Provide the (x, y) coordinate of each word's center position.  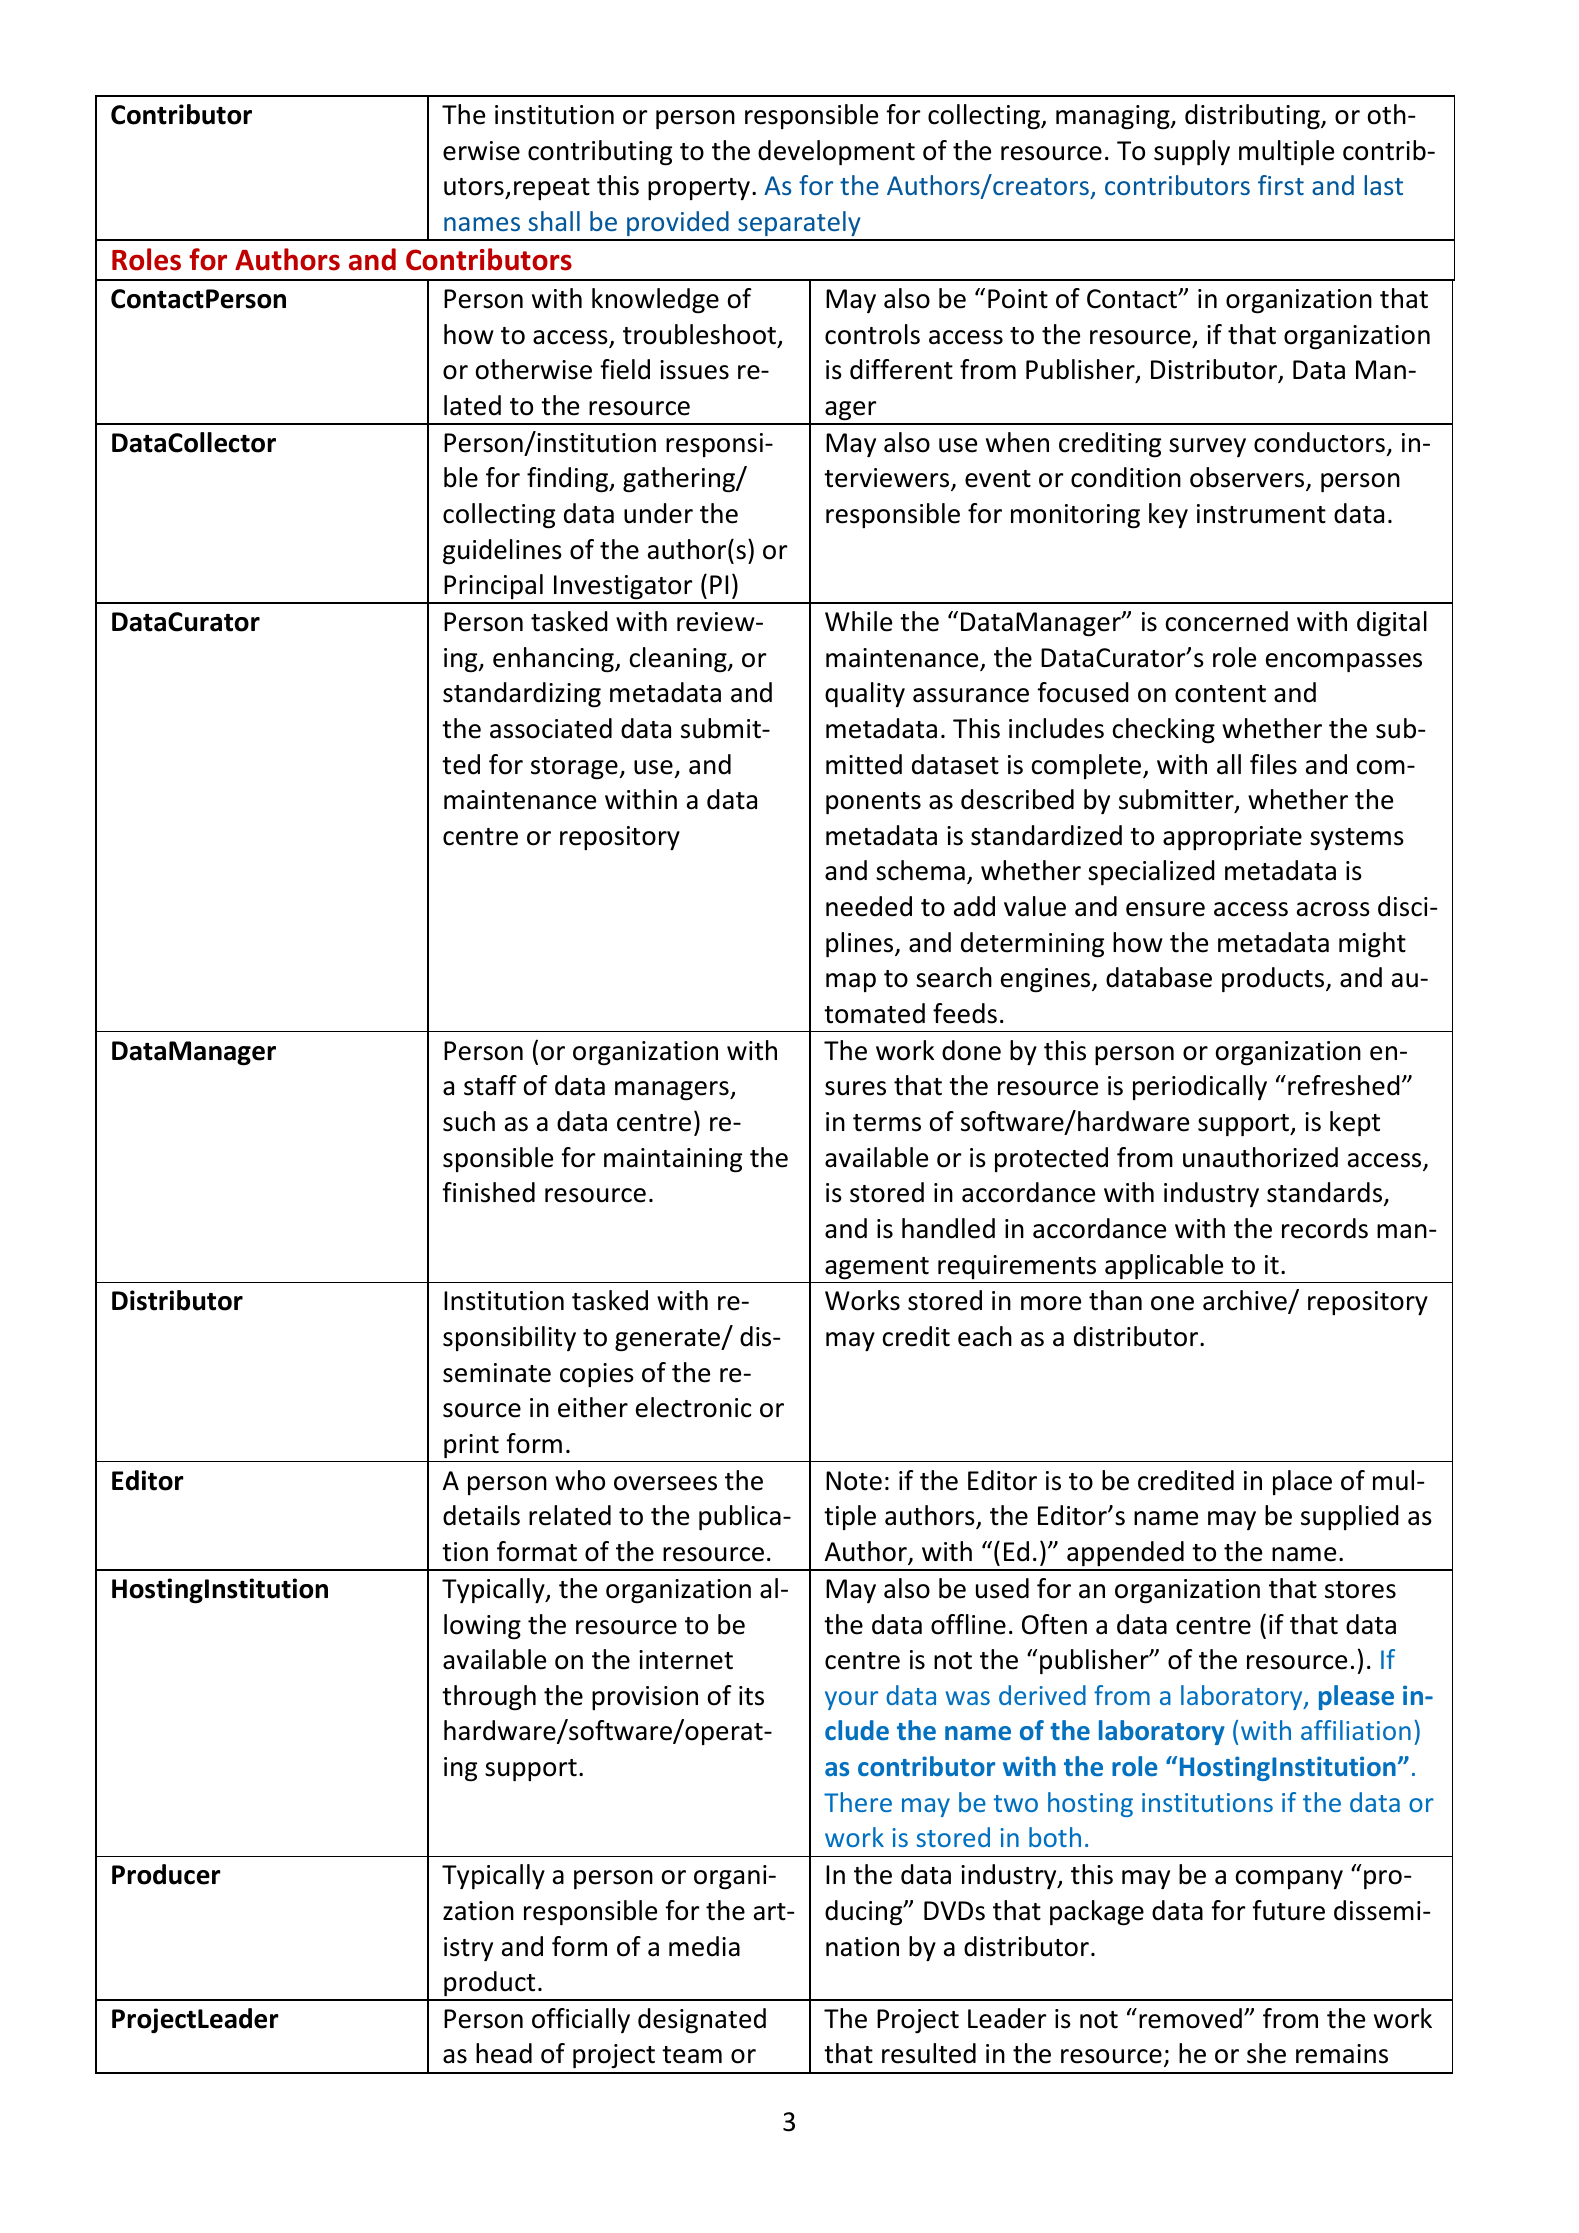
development (836, 152)
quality (865, 694)
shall (554, 221)
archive (1246, 1302)
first (1281, 185)
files (1273, 764)
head (504, 2053)
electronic (693, 1407)
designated (702, 2021)
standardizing (522, 695)
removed (1190, 2018)
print (471, 1446)
